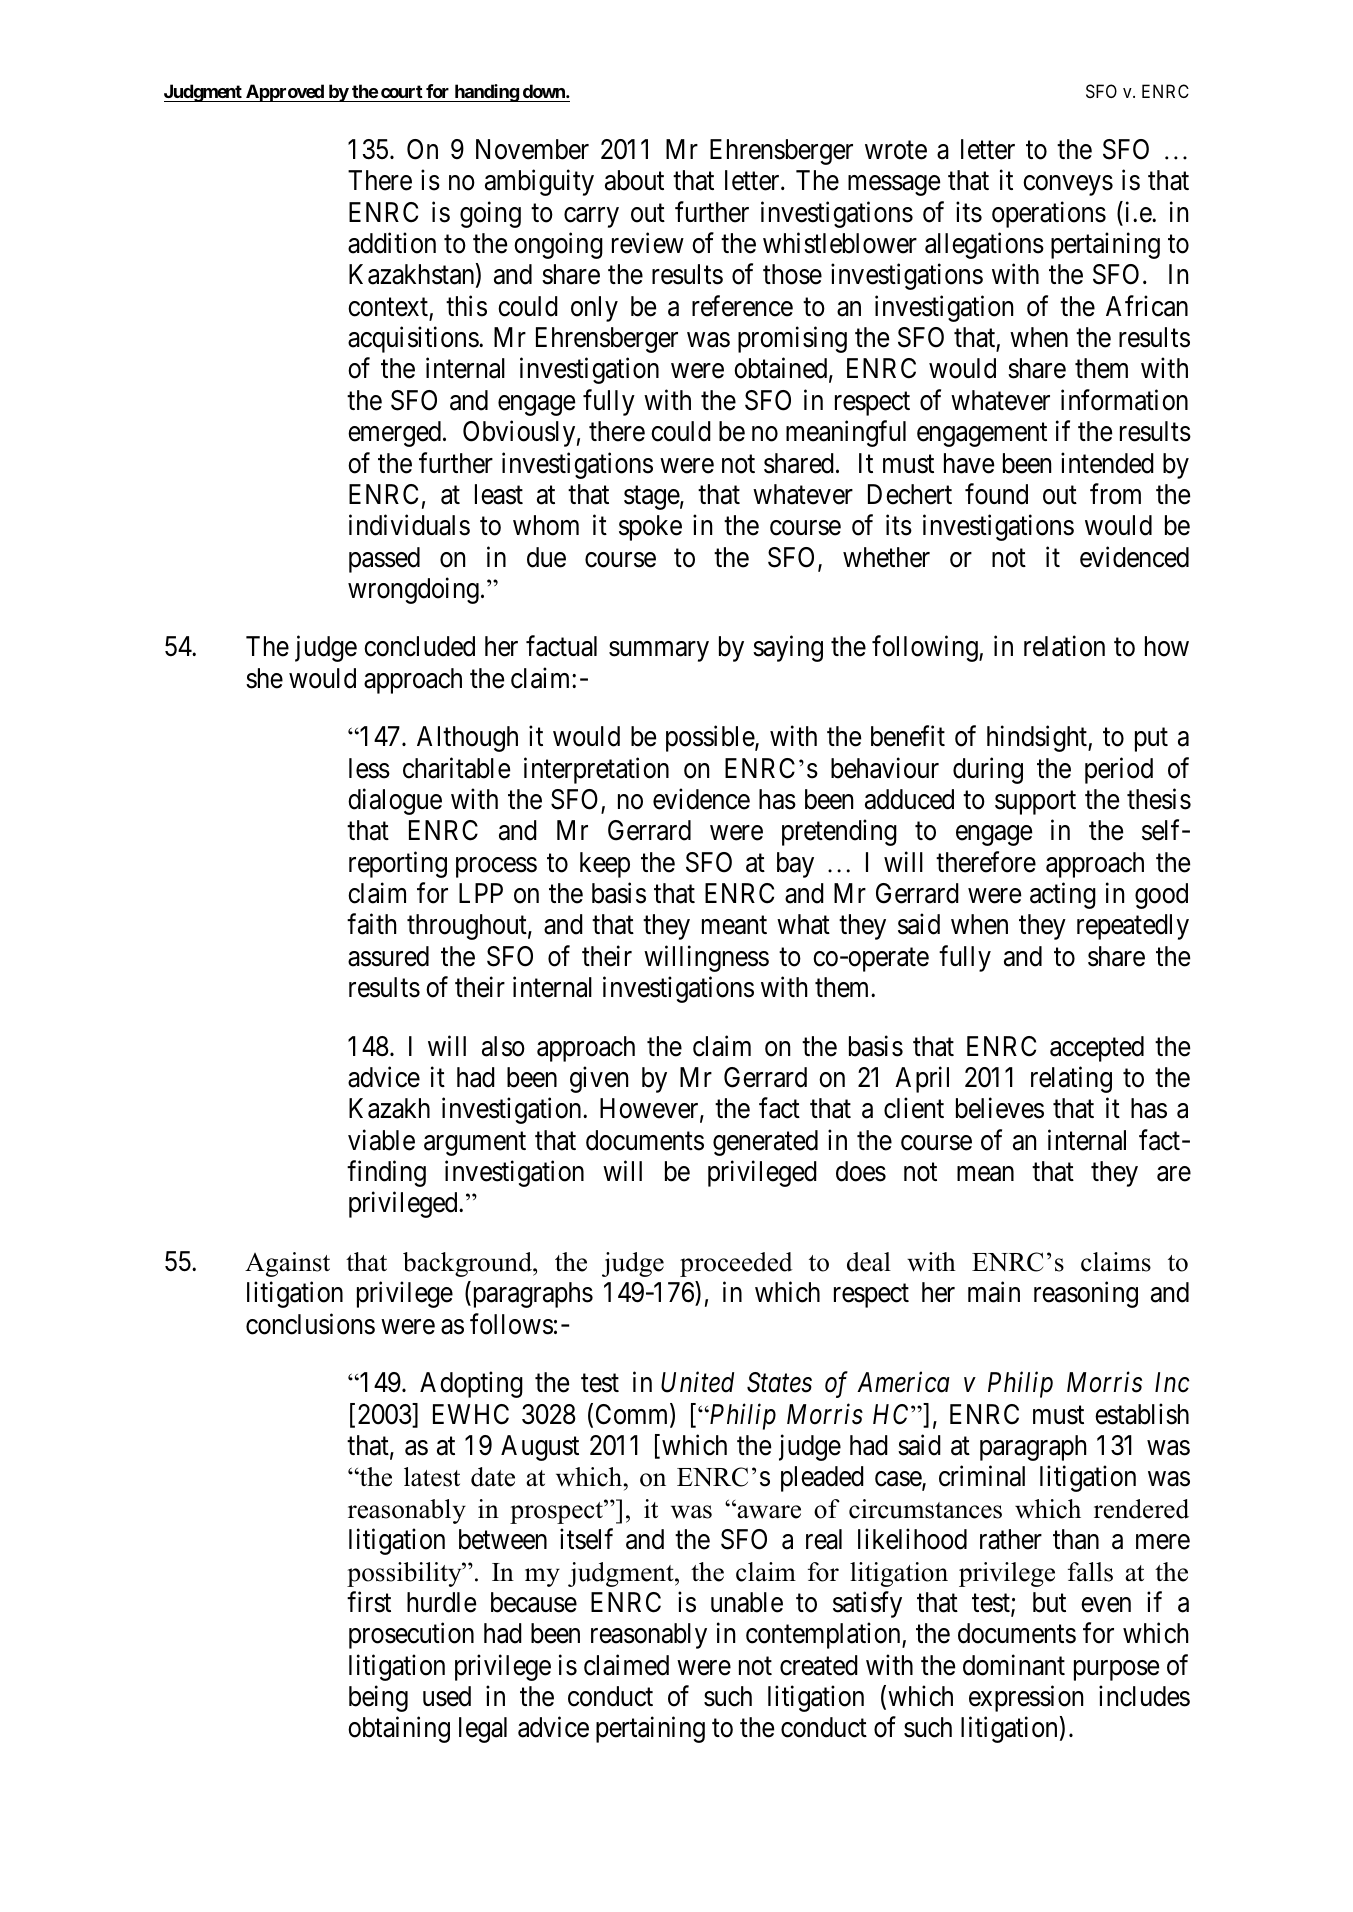  What do you see at coordinates (747, 1602) in the page?
I see `unable` at bounding box center [747, 1602].
